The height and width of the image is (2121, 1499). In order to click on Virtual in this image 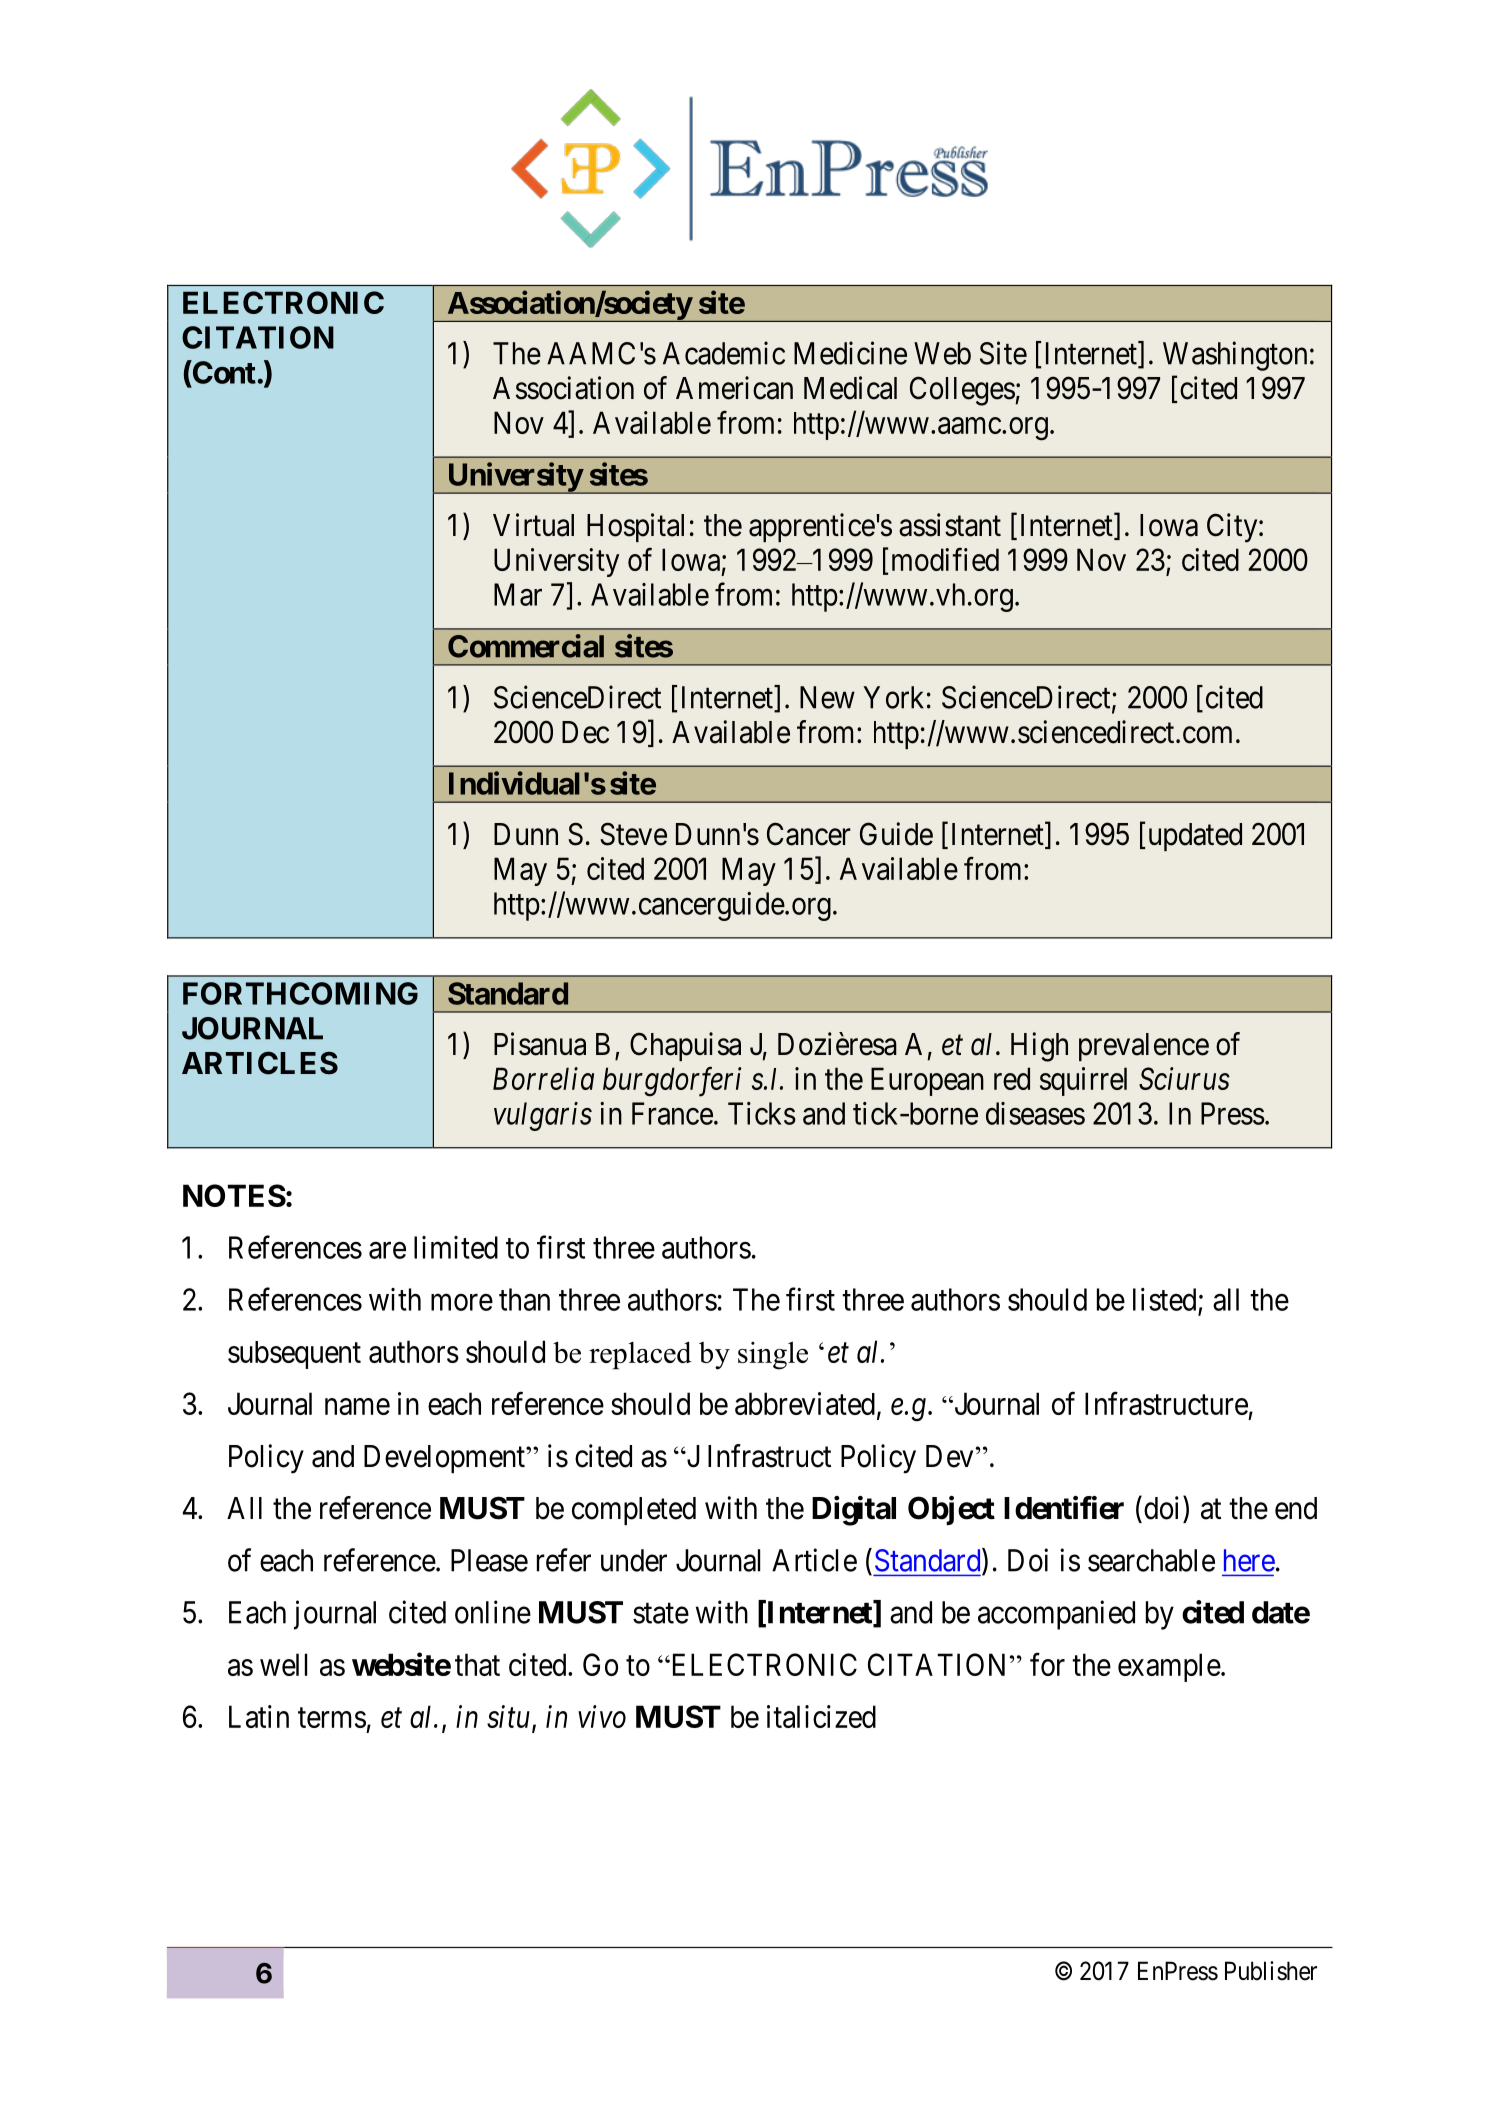, I will do `click(533, 525)`.
